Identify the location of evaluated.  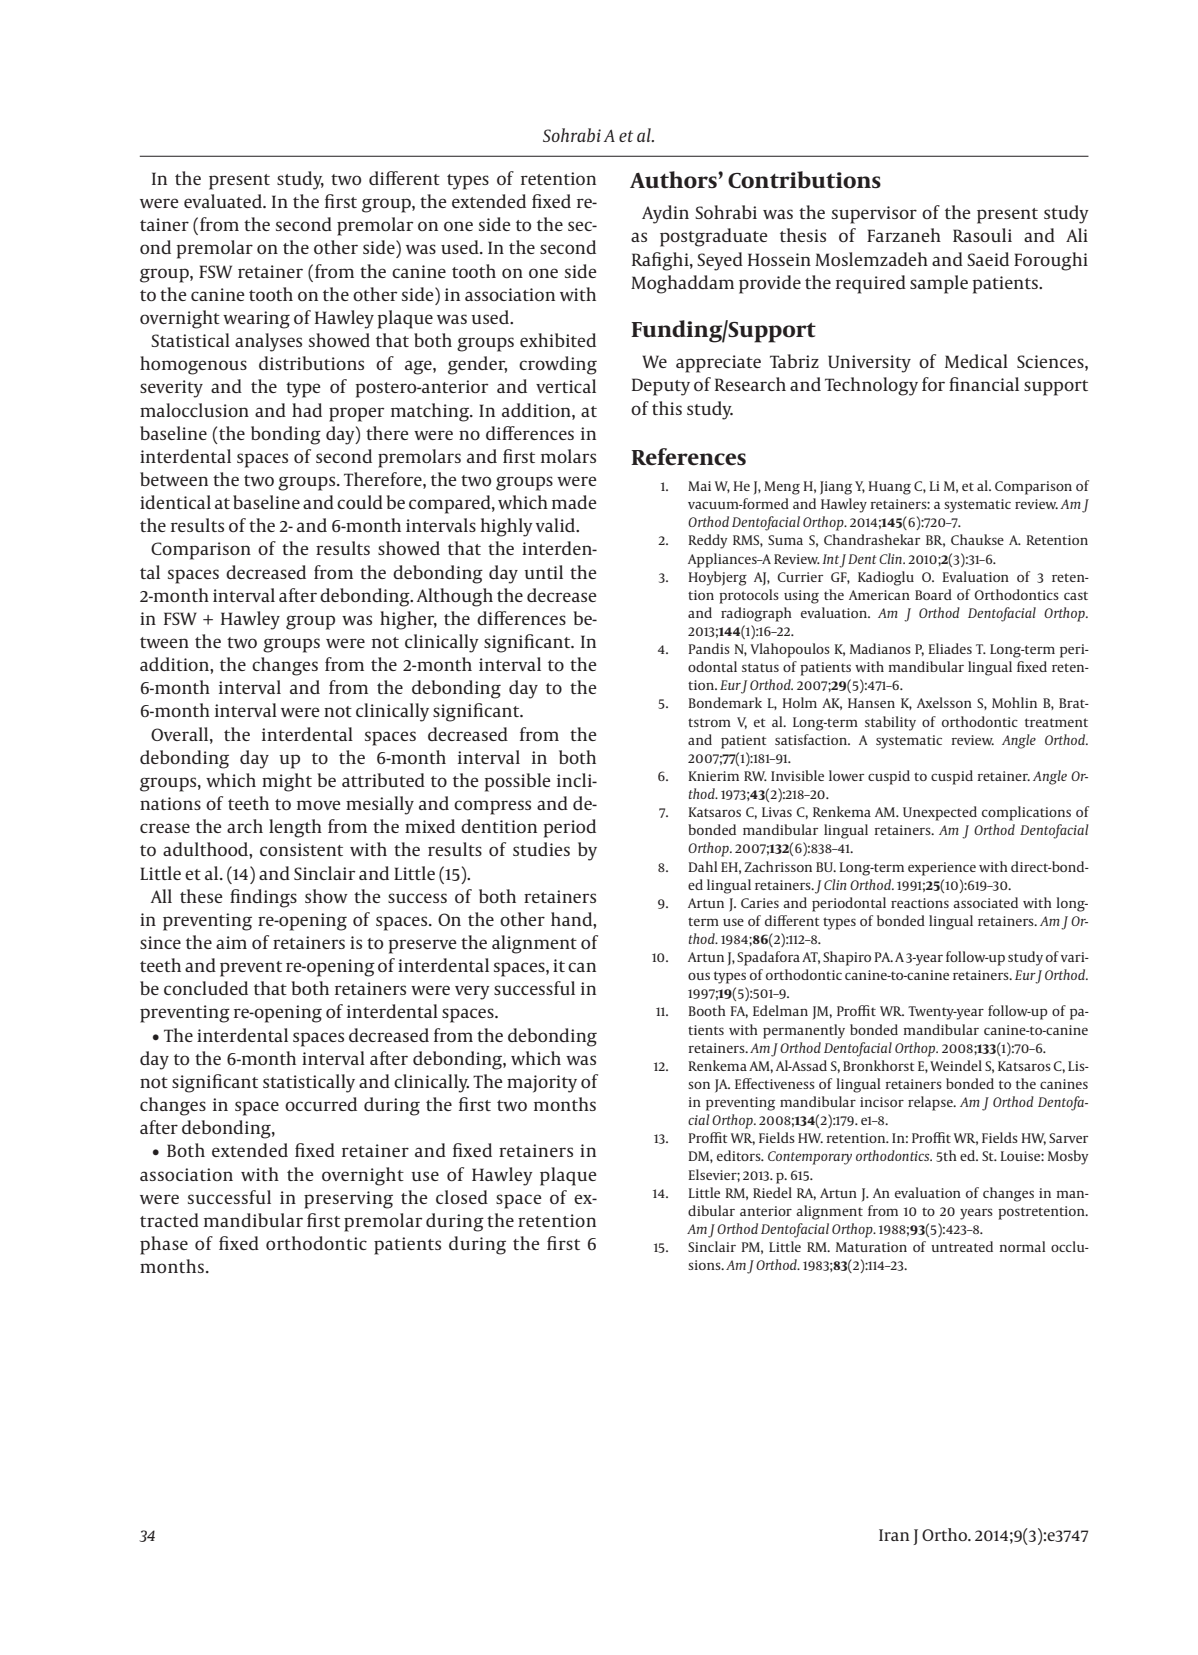
(224, 201).
